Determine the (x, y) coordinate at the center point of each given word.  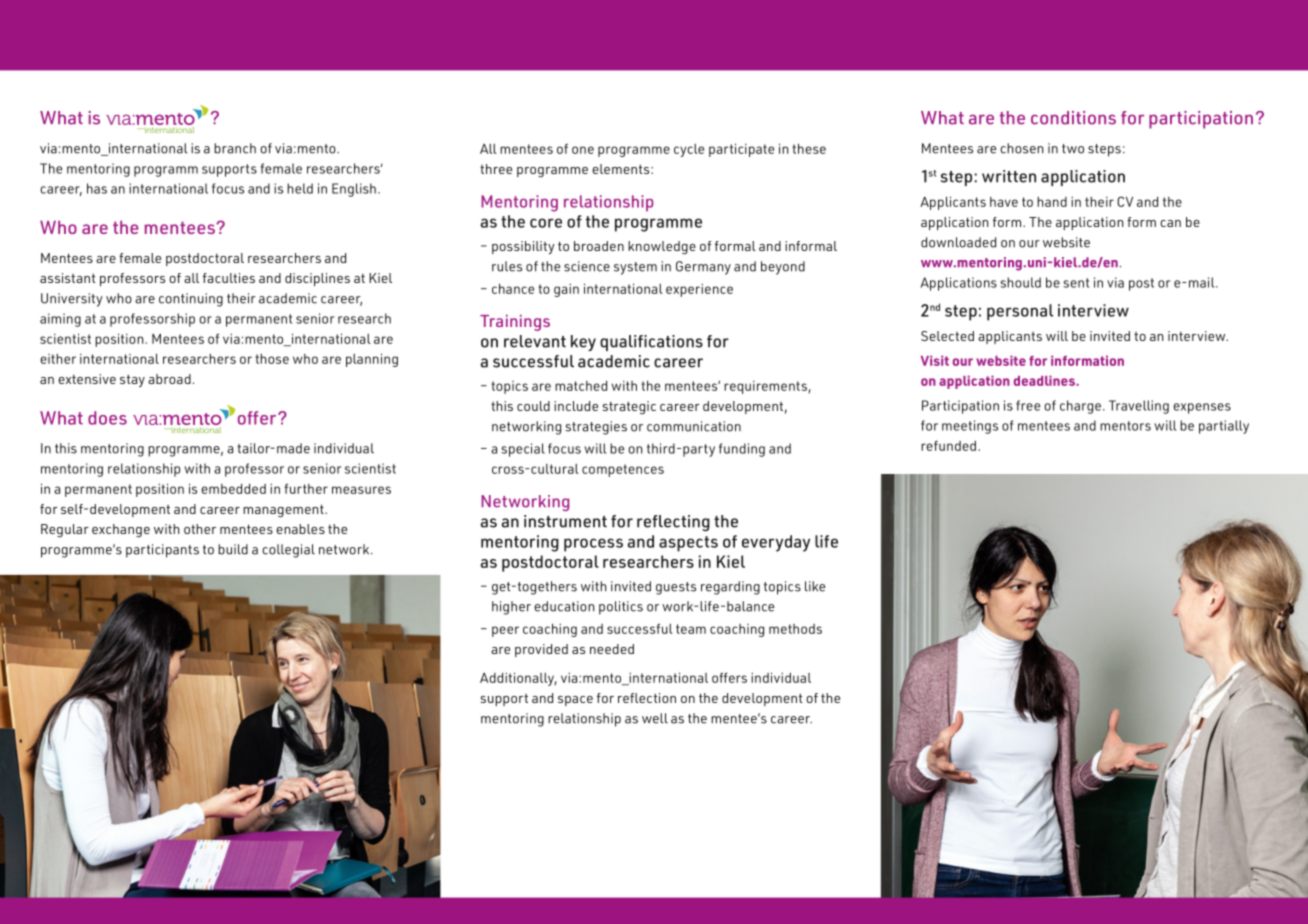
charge (1080, 407)
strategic (629, 407)
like (815, 586)
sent (1076, 283)
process (593, 545)
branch (235, 148)
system (635, 268)
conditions (1073, 118)
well (655, 718)
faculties (229, 278)
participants (162, 551)
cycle (689, 150)
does (107, 418)
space (575, 701)
